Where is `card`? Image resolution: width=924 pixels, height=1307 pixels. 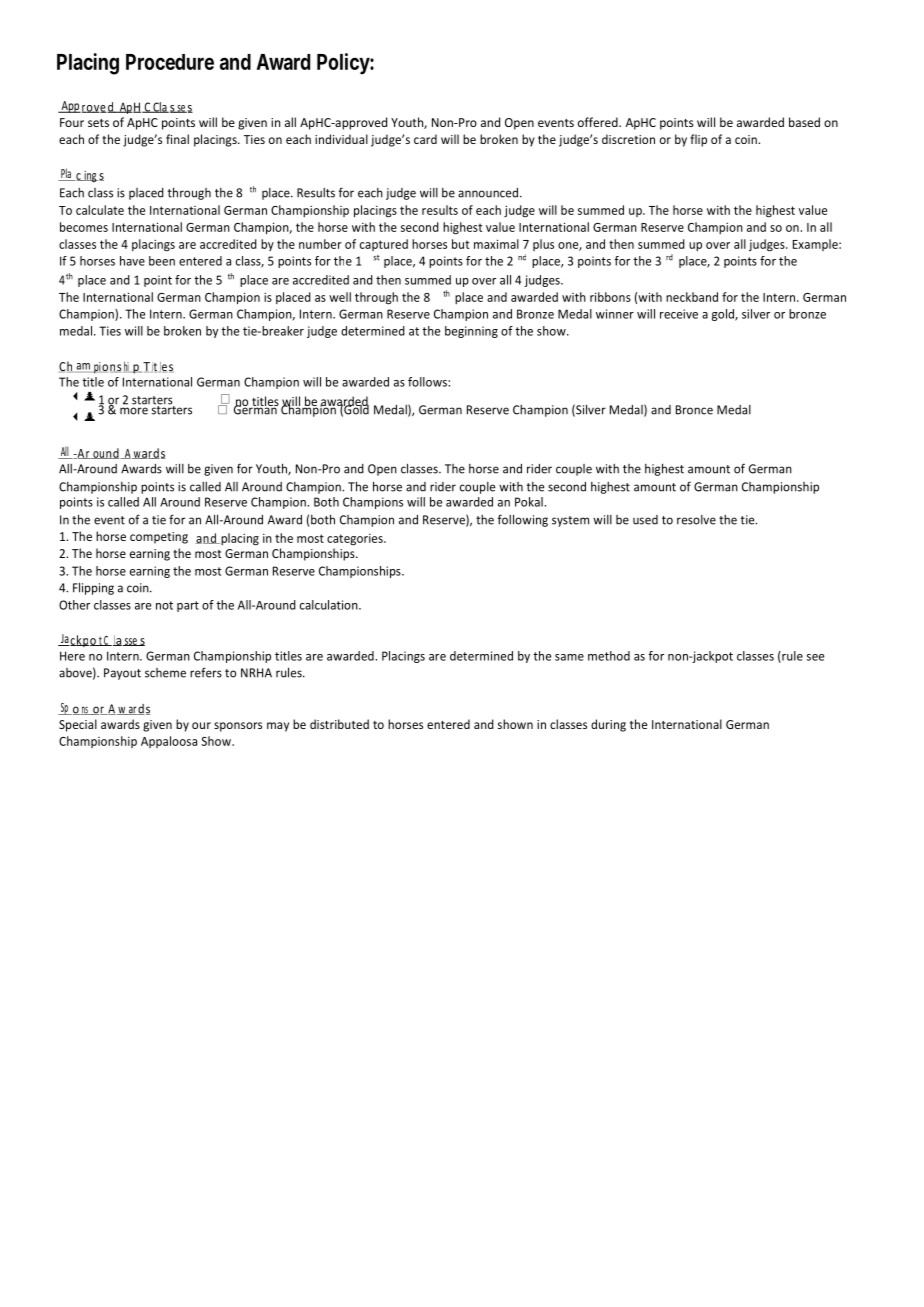
card is located at coordinates (425, 139).
